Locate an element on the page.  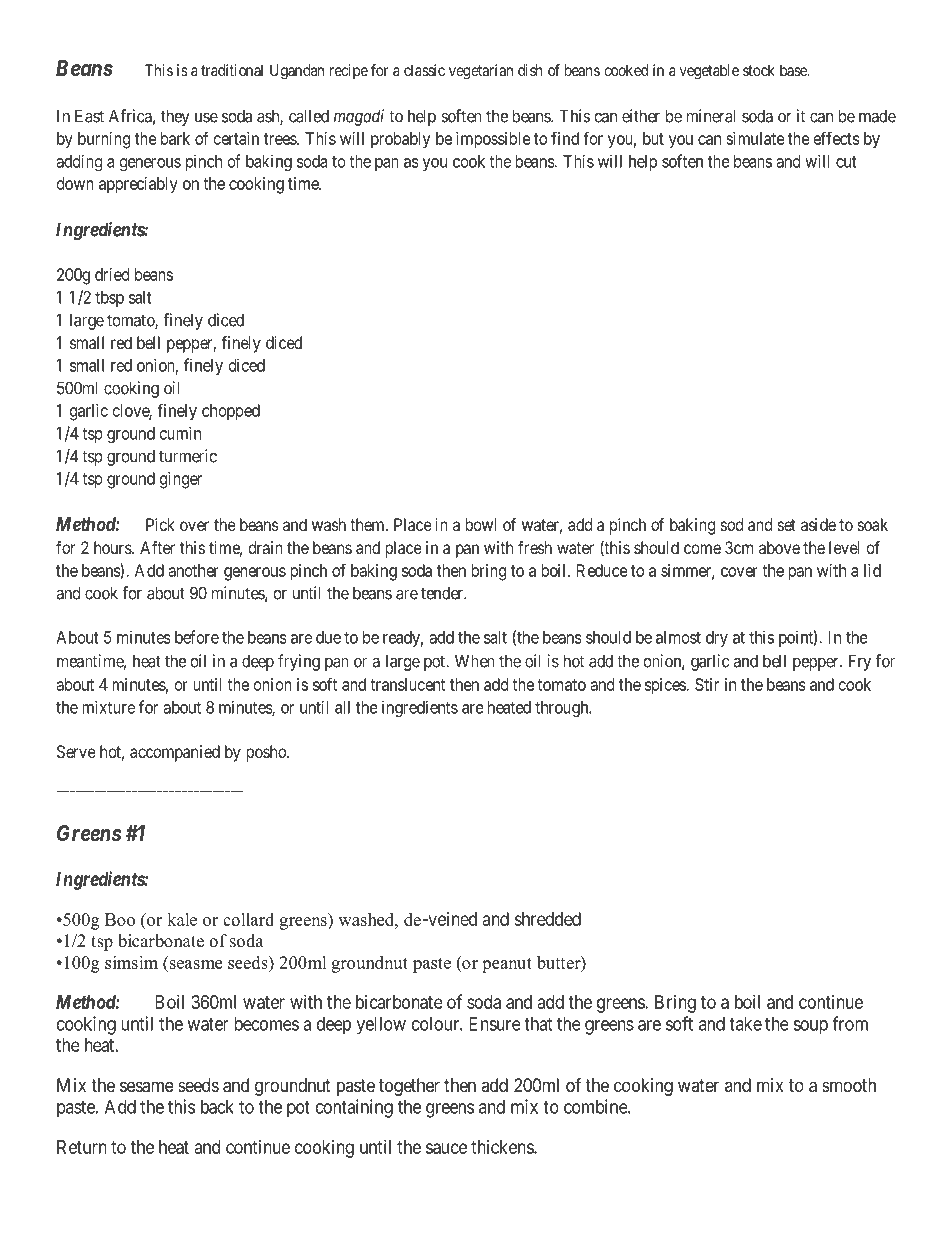
back is located at coordinates (217, 1107).
